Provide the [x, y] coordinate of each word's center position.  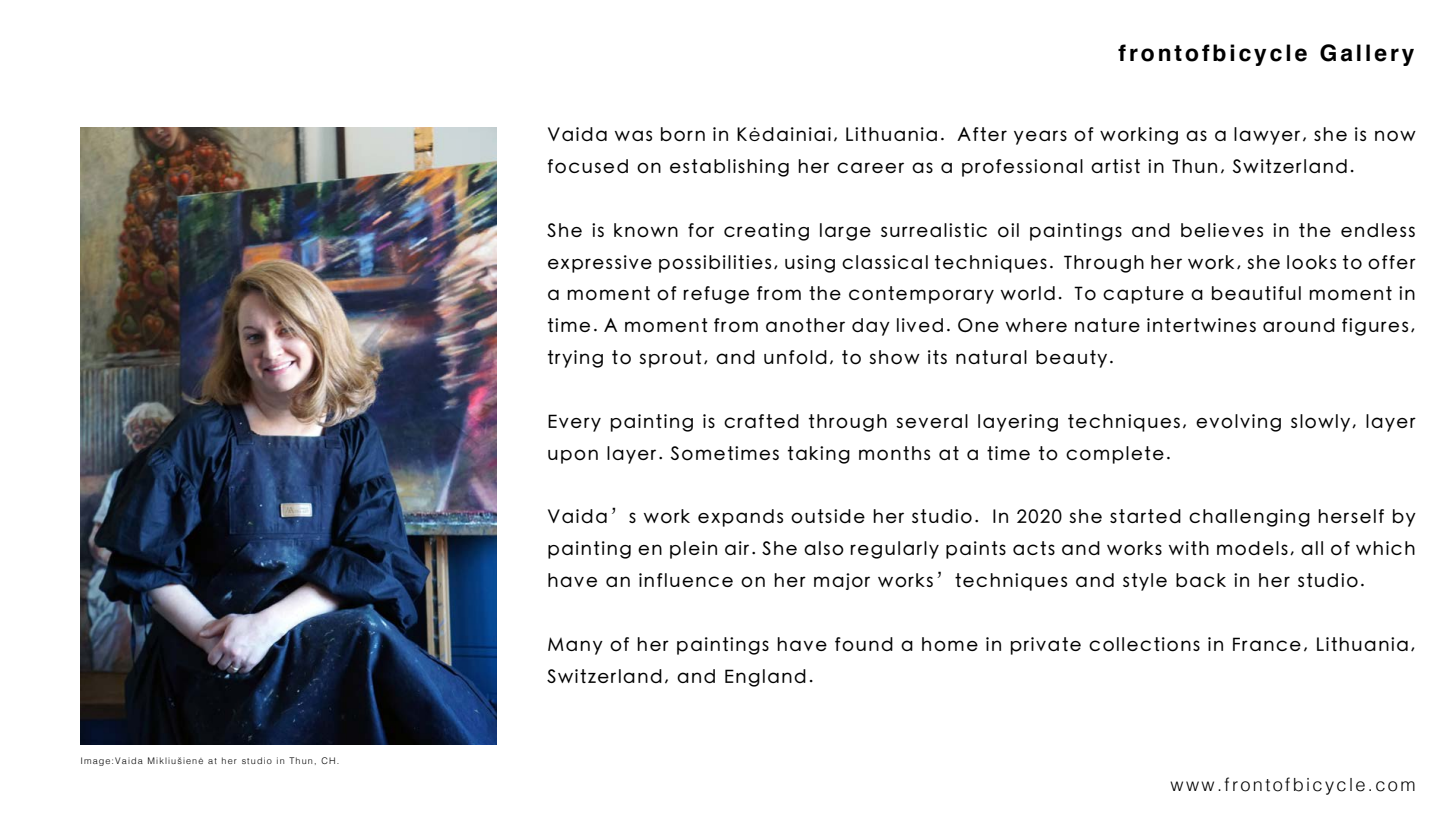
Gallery [1367, 55]
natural [991, 357]
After [982, 134]
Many [575, 646]
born [683, 134]
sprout [670, 359]
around [1299, 325]
